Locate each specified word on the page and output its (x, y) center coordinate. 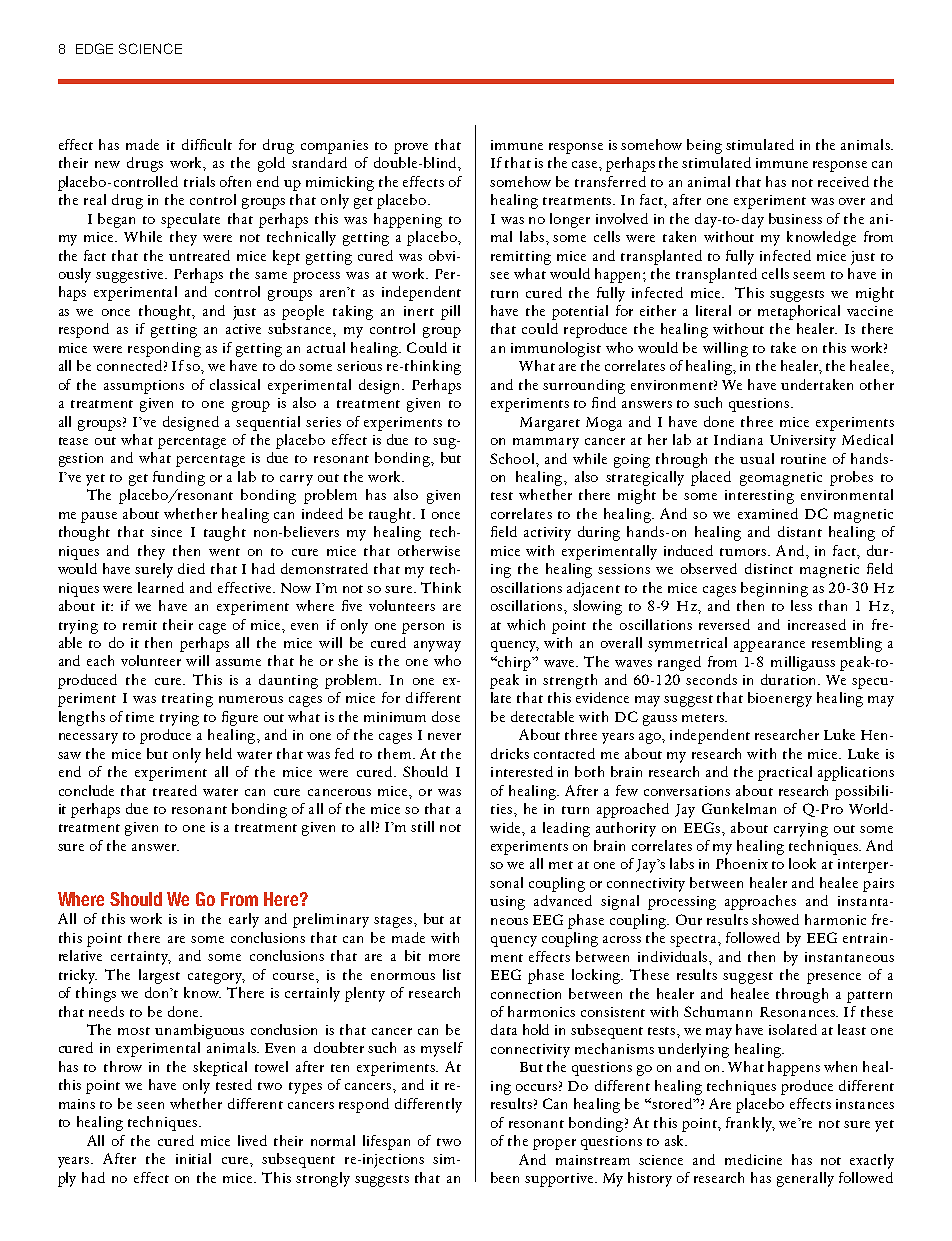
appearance (769, 646)
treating (187, 700)
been (505, 1177)
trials (199, 181)
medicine (753, 1159)
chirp (515, 663)
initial (193, 1158)
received (843, 181)
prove (411, 148)
